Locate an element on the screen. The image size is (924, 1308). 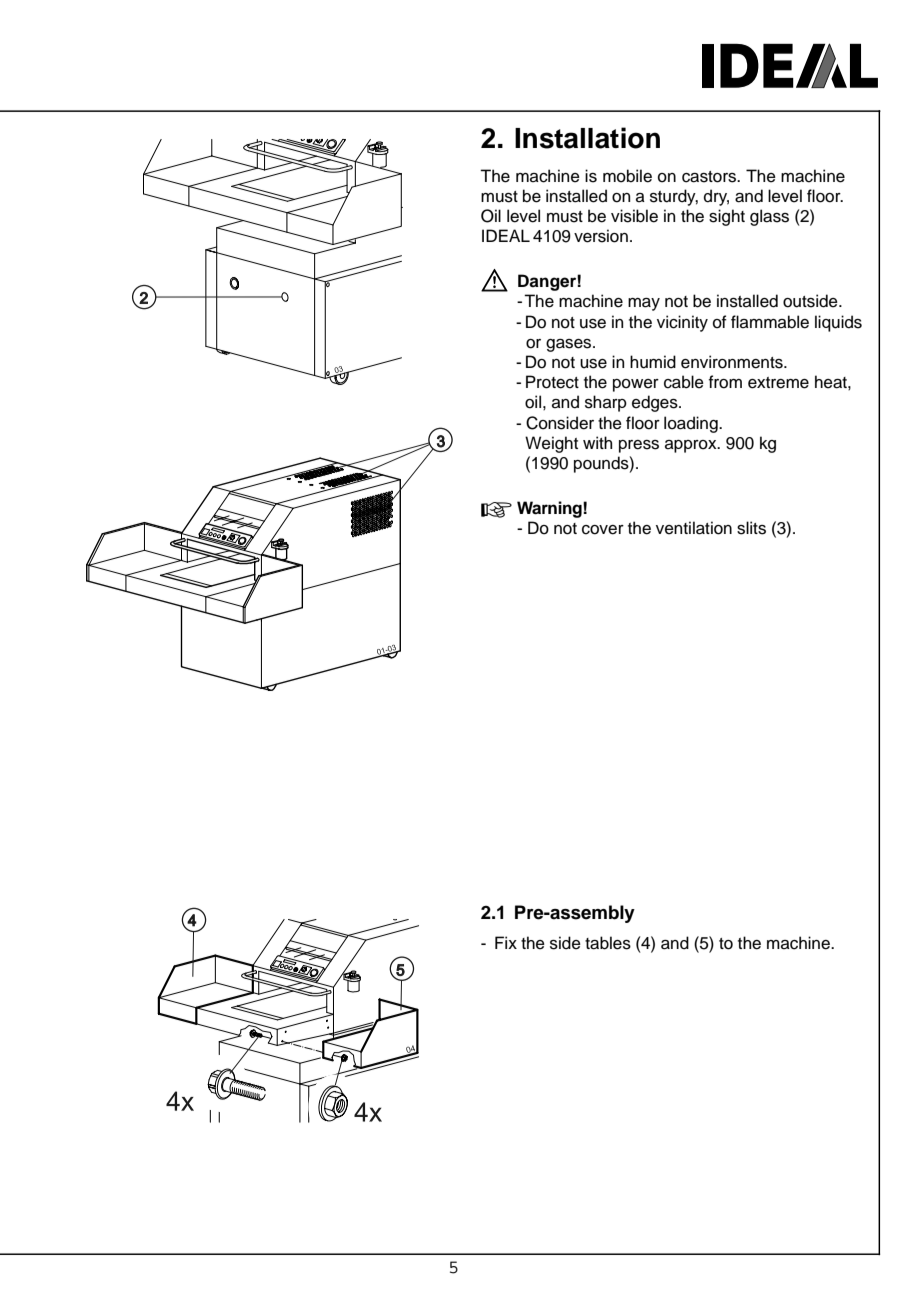
Fix is located at coordinates (506, 942).
